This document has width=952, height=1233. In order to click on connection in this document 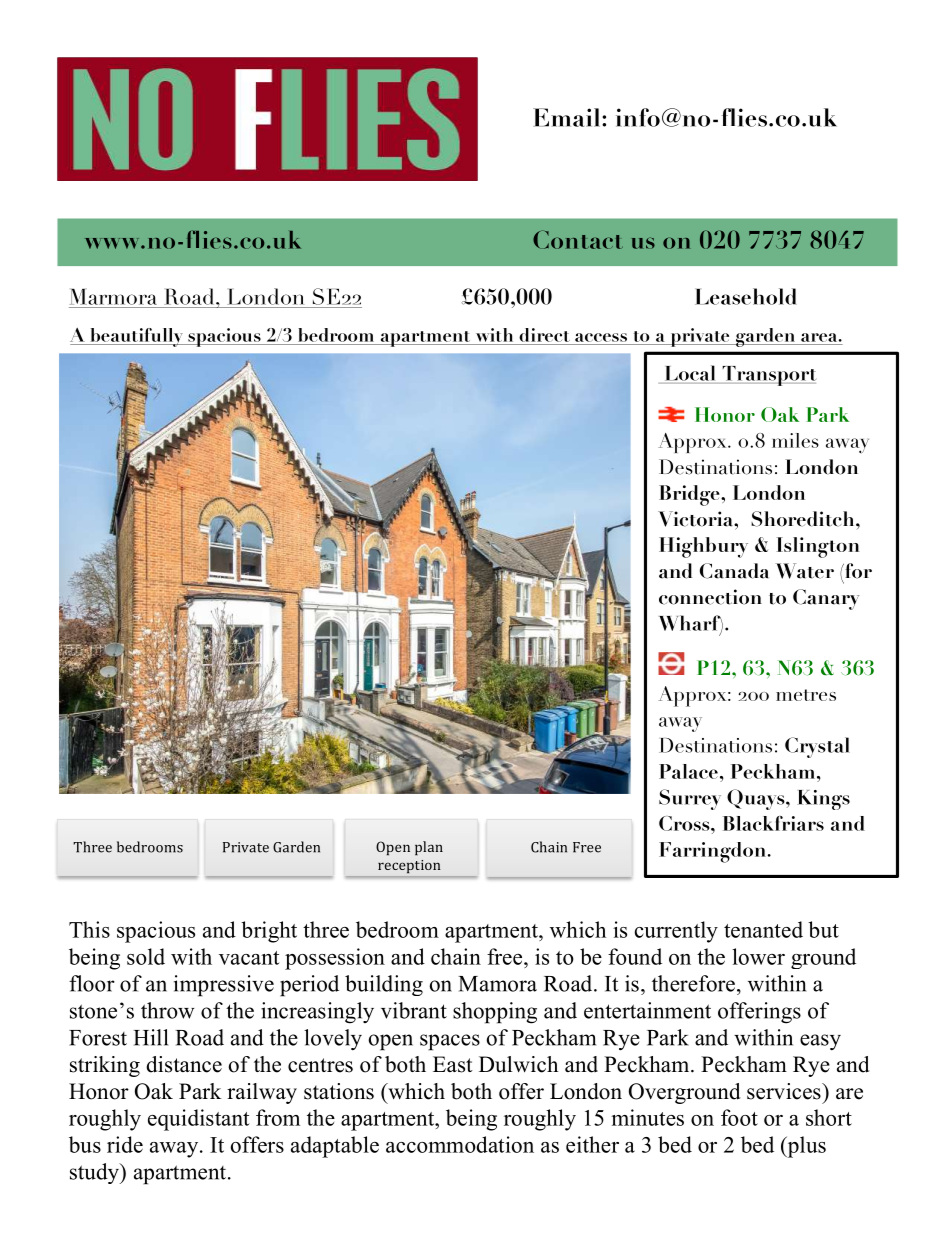, I will do `click(710, 597)`.
